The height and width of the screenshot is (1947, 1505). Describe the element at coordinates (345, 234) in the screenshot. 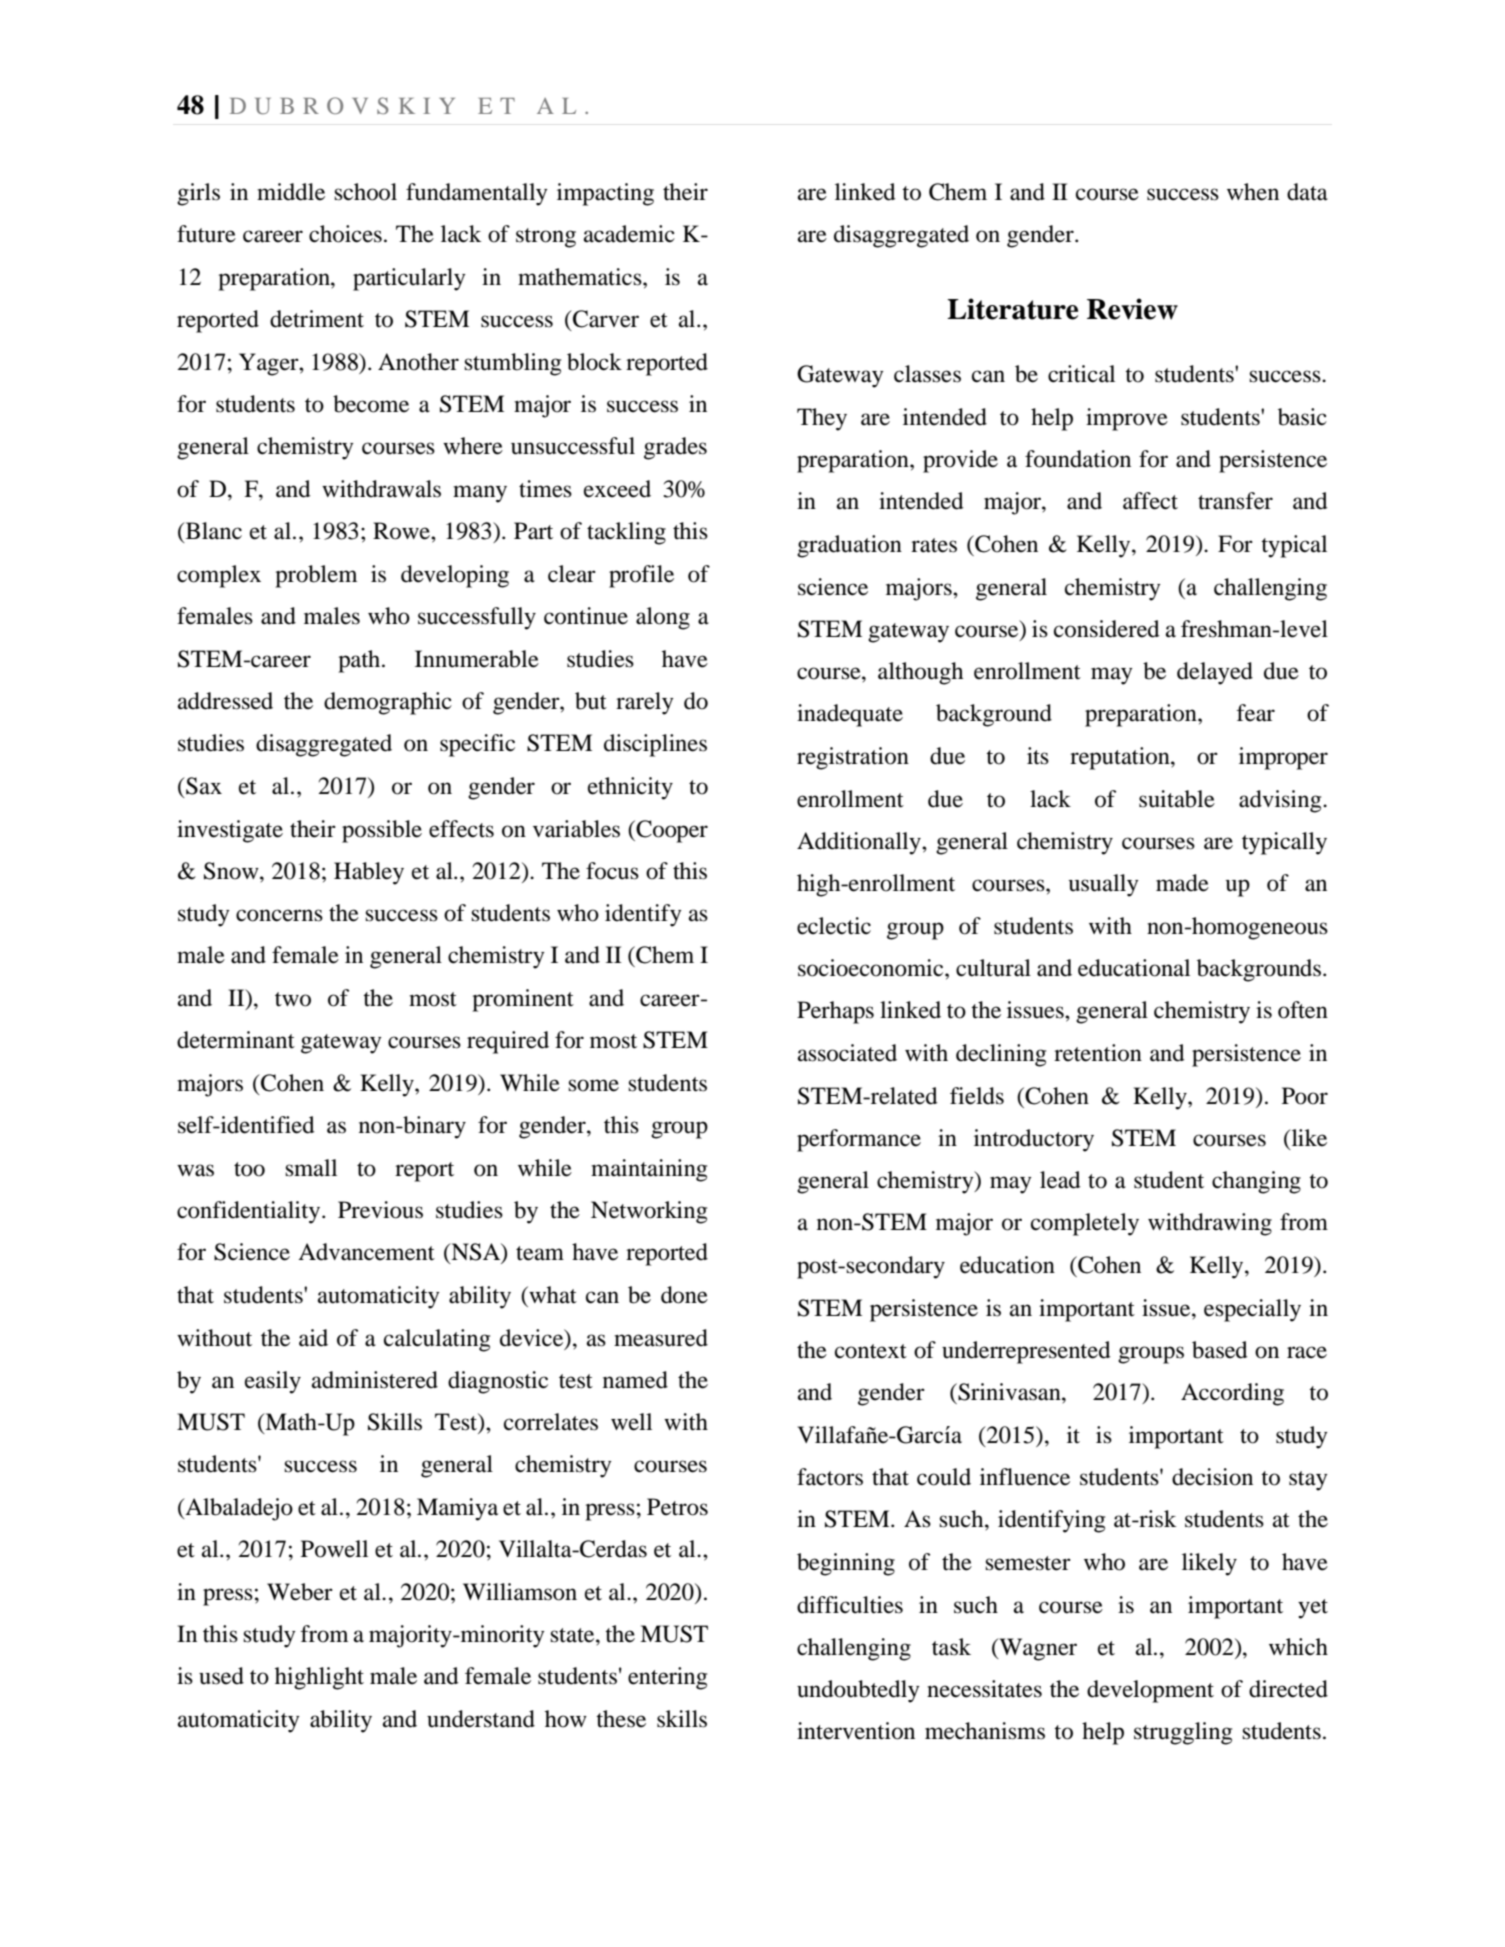

I see `choices` at that location.
